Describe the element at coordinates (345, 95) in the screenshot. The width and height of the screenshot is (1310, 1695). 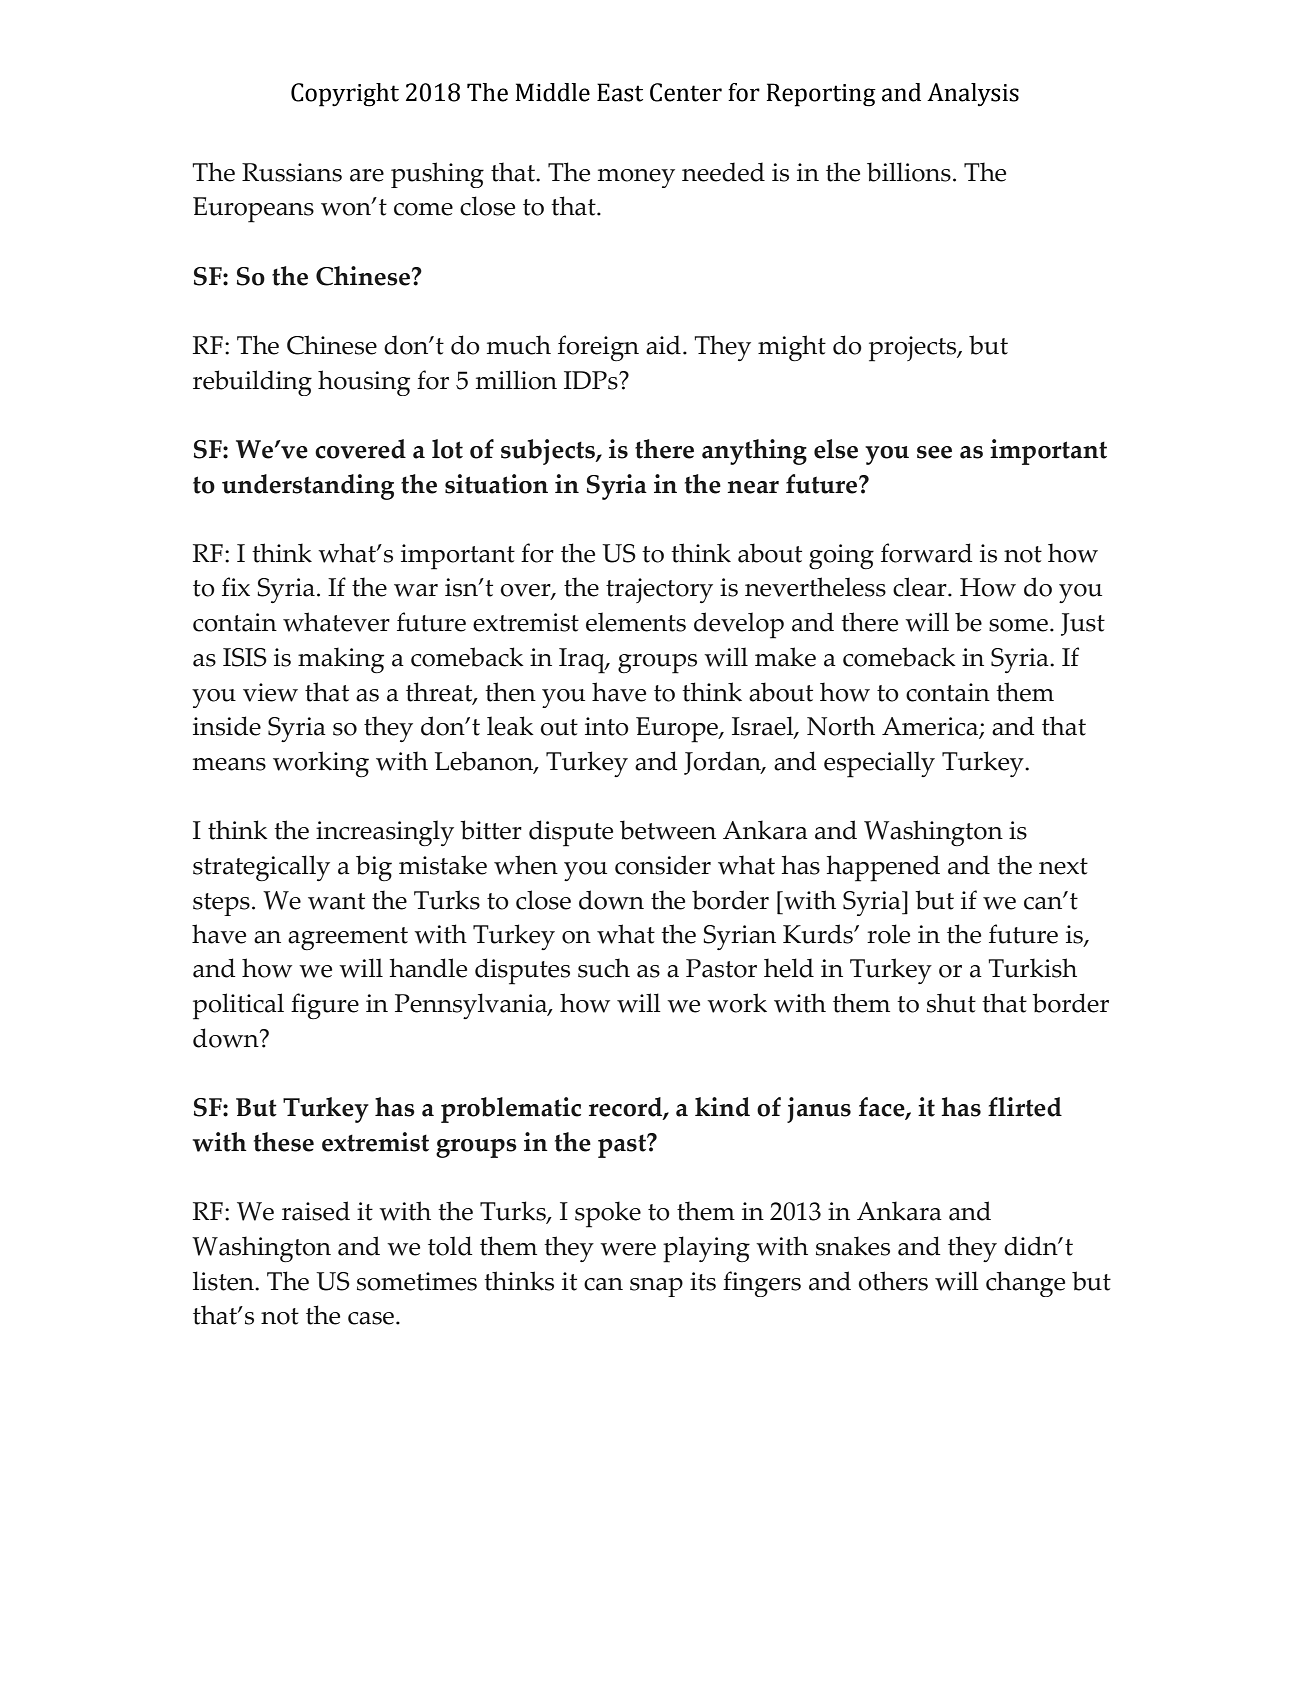
I see `Copyright` at that location.
